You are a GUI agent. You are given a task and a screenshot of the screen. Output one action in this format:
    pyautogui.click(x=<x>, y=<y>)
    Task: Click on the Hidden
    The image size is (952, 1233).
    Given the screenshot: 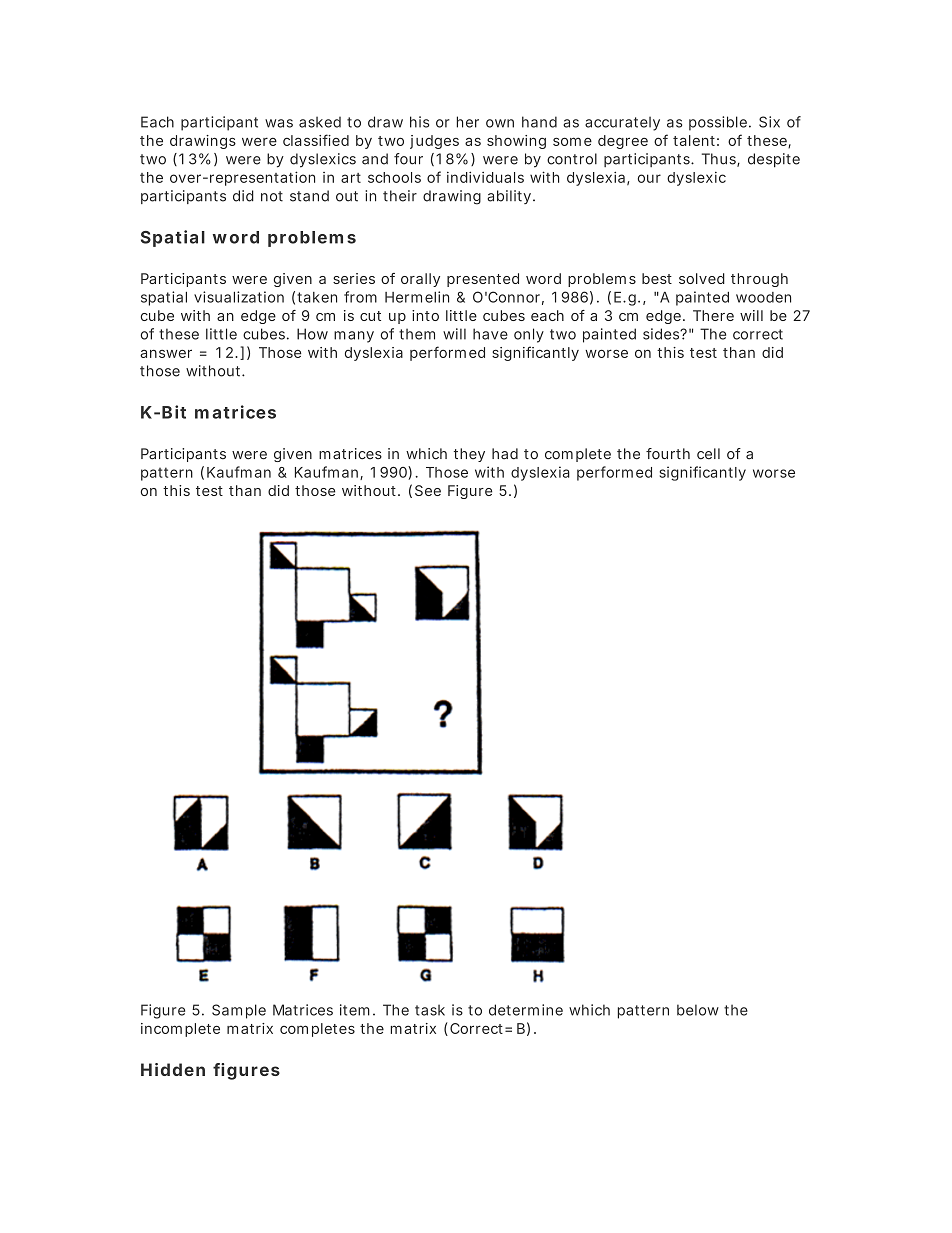 What is the action you would take?
    pyautogui.click(x=173, y=1069)
